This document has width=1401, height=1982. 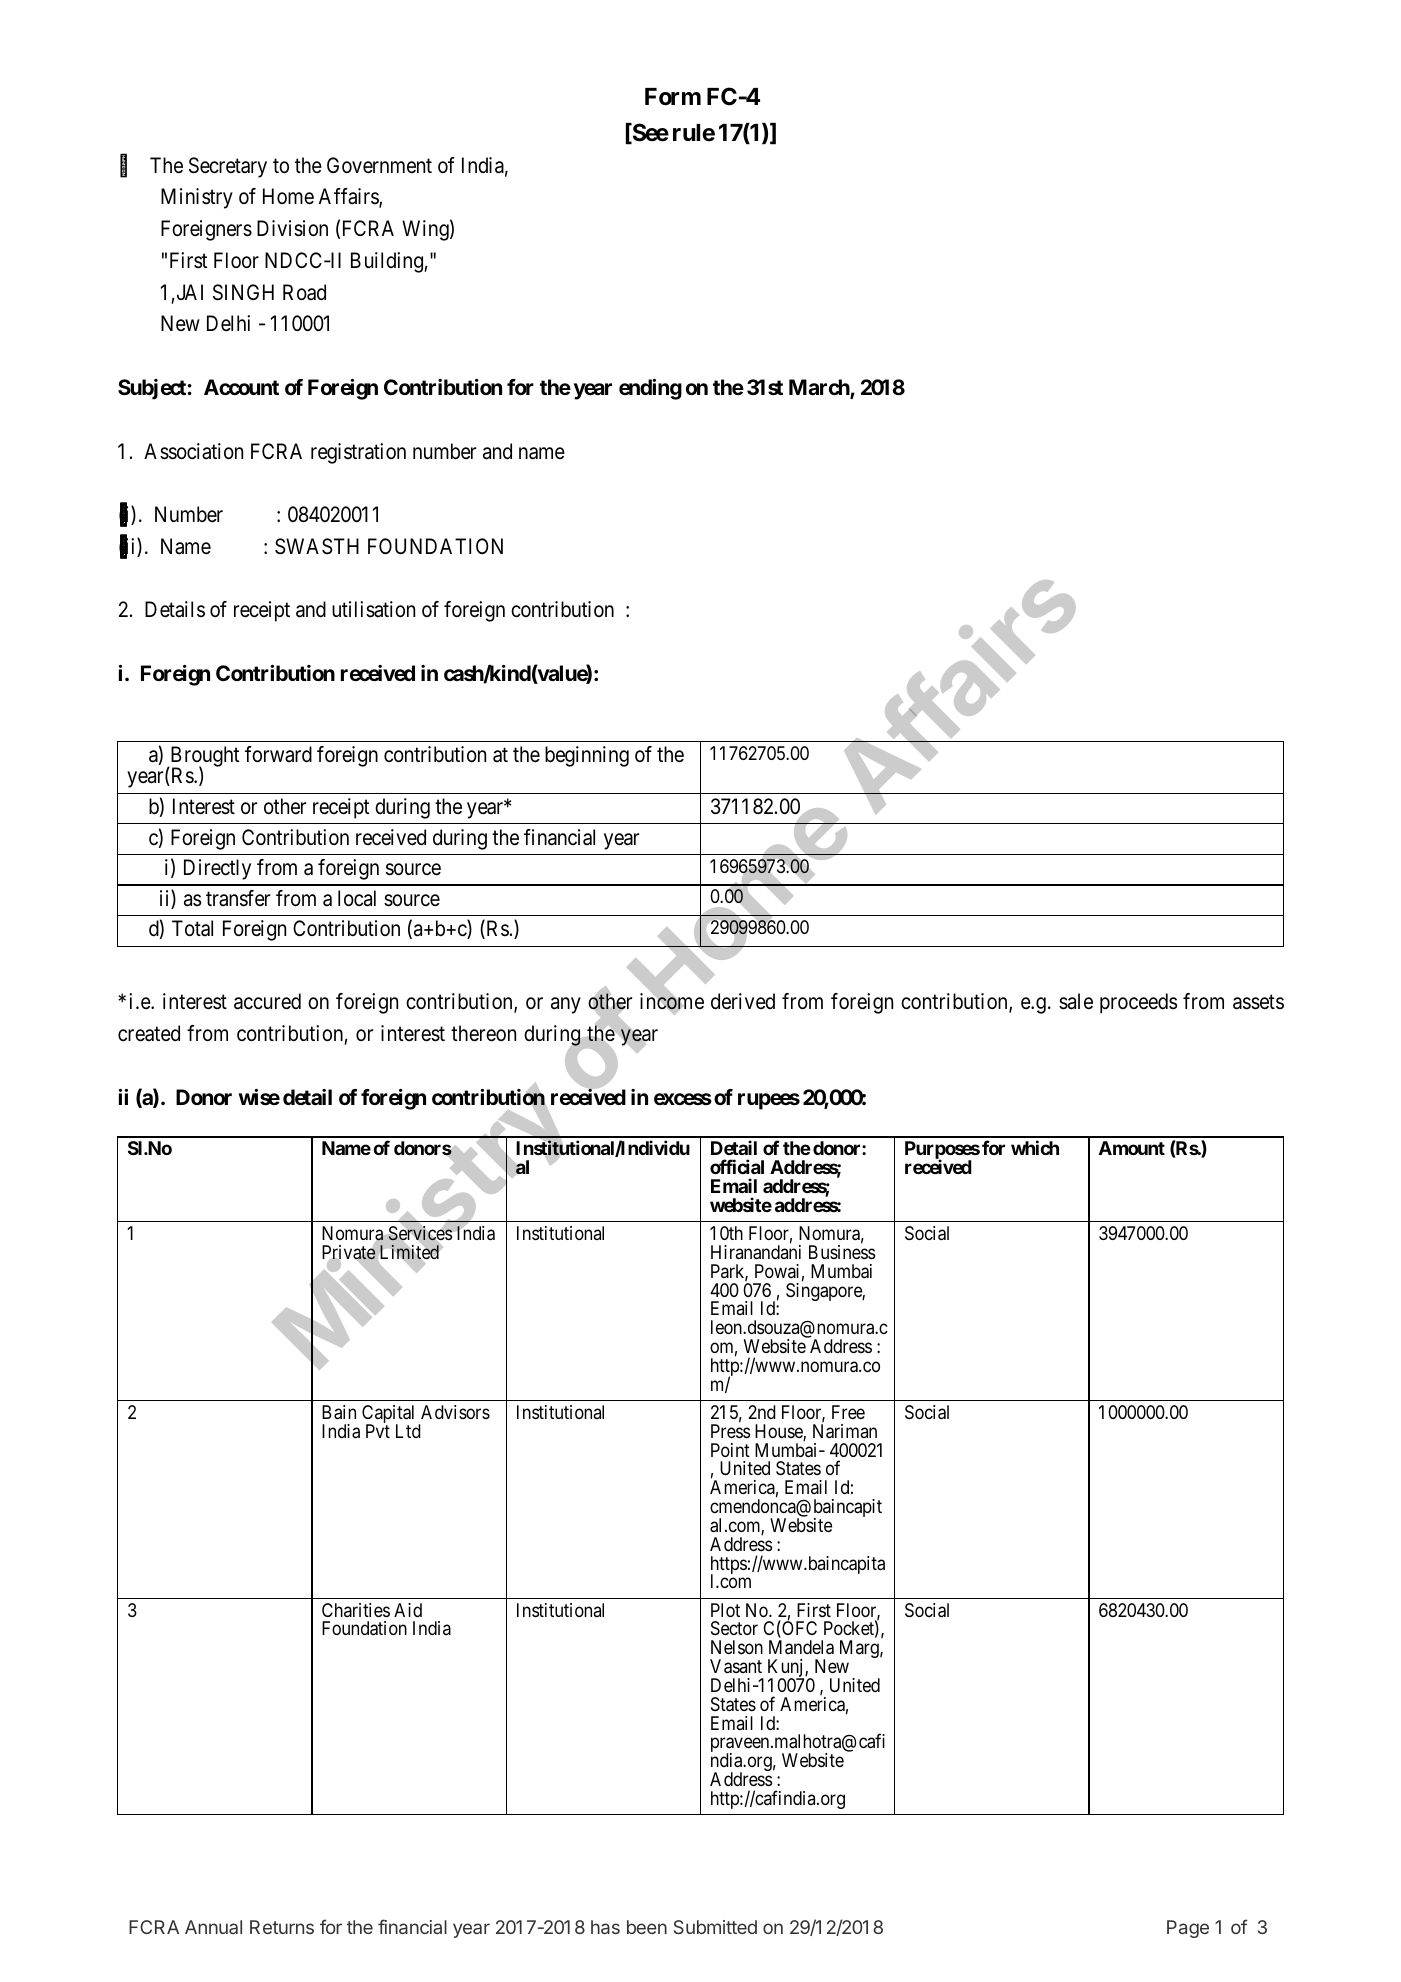 I want to click on Submitted, so click(x=715, y=1927).
